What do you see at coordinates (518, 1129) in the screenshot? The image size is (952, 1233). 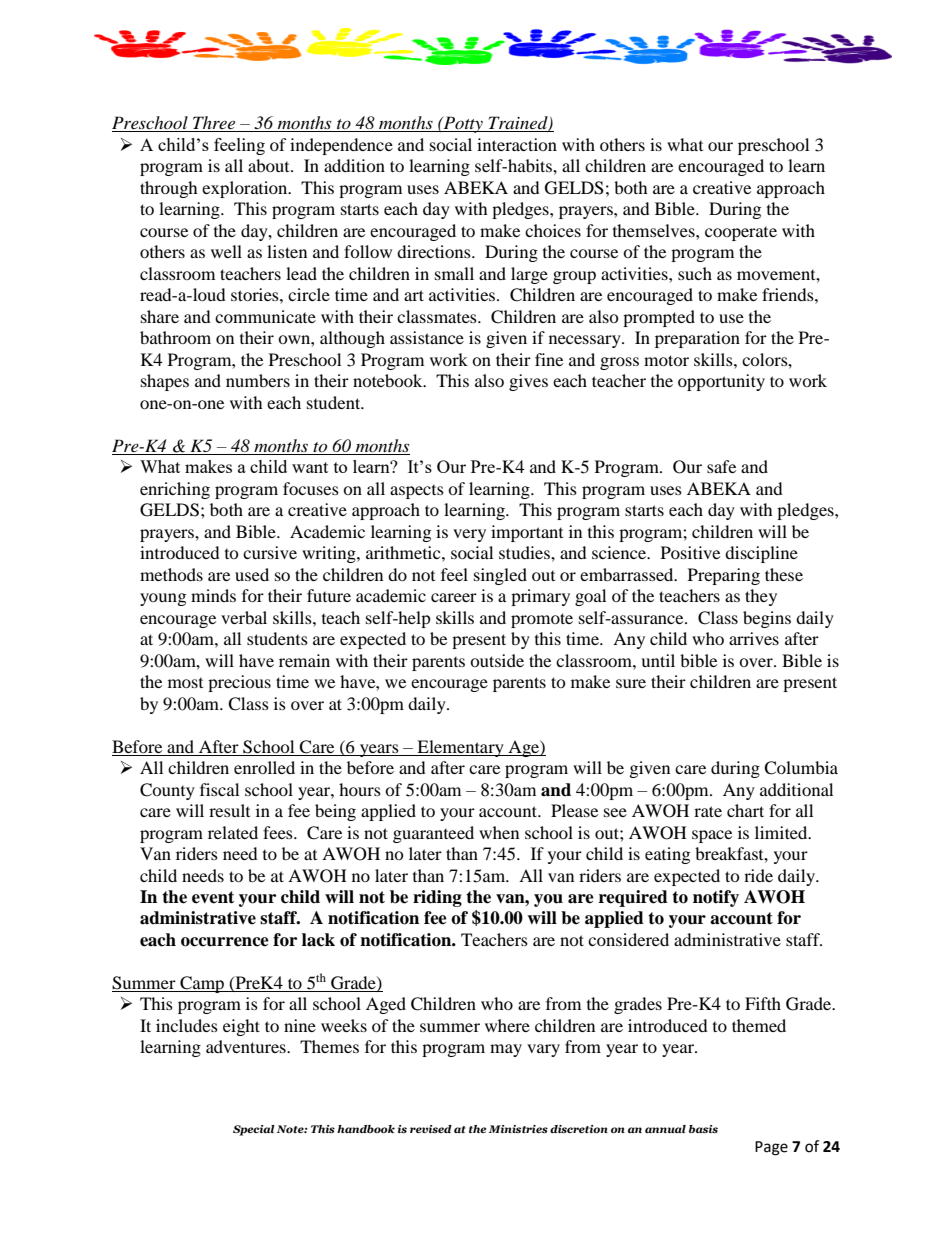 I see `Ministries` at bounding box center [518, 1129].
